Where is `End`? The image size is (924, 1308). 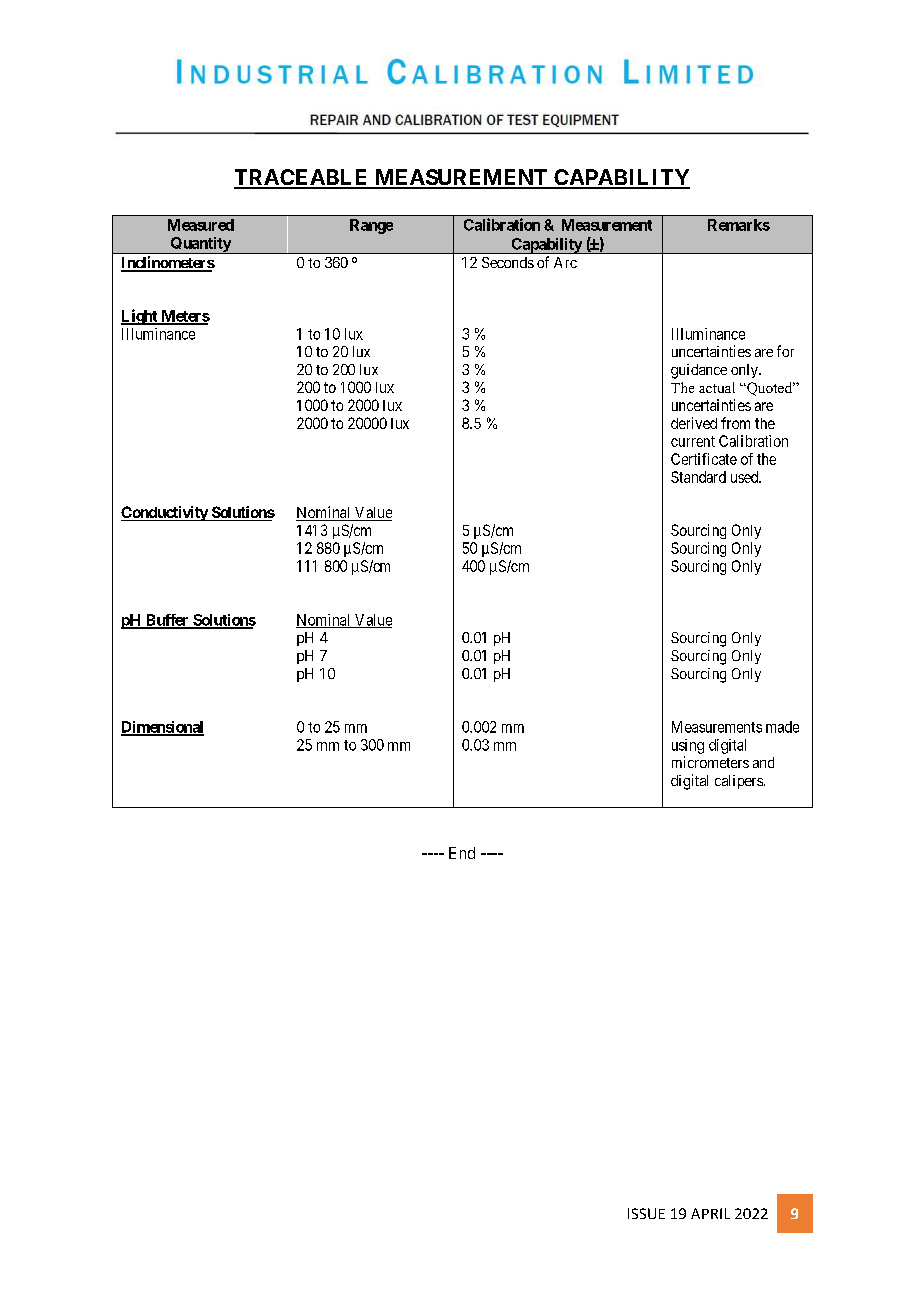
End is located at coordinates (462, 853).
